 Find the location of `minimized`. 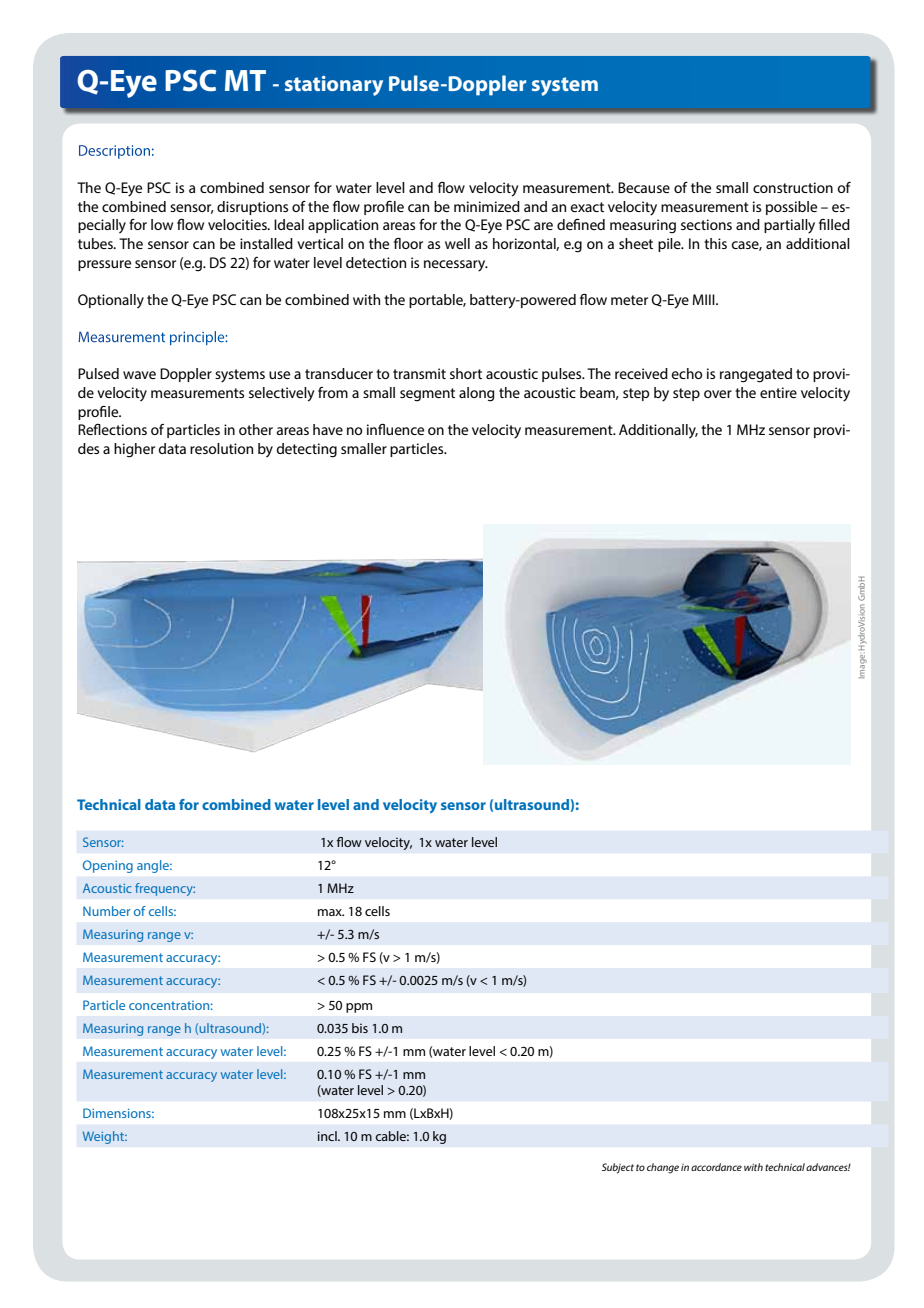

minimized is located at coordinates (487, 206).
